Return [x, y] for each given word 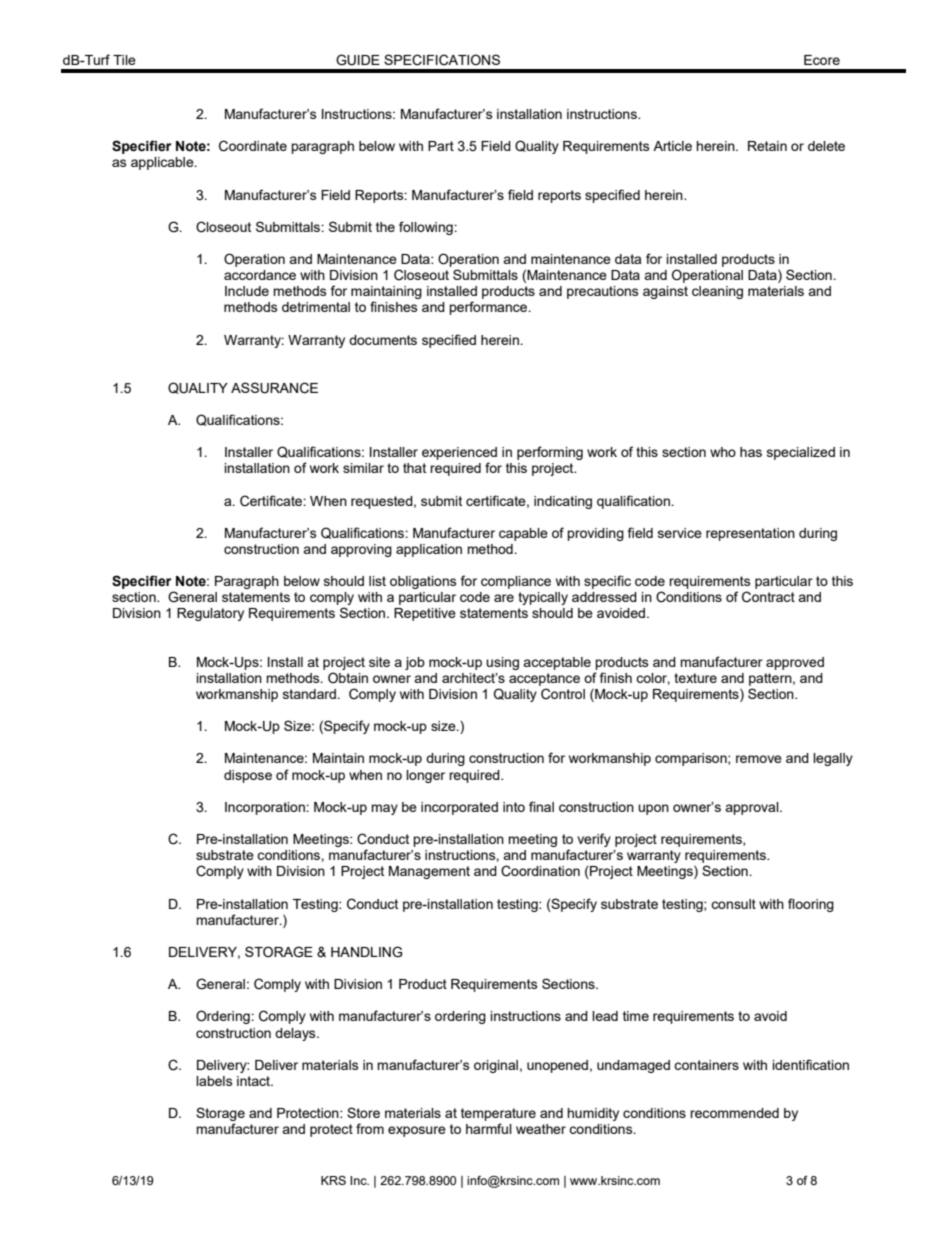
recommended [734, 1113]
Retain [767, 146]
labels [214, 1081]
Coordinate [253, 146]
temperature [498, 1114]
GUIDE [358, 60]
